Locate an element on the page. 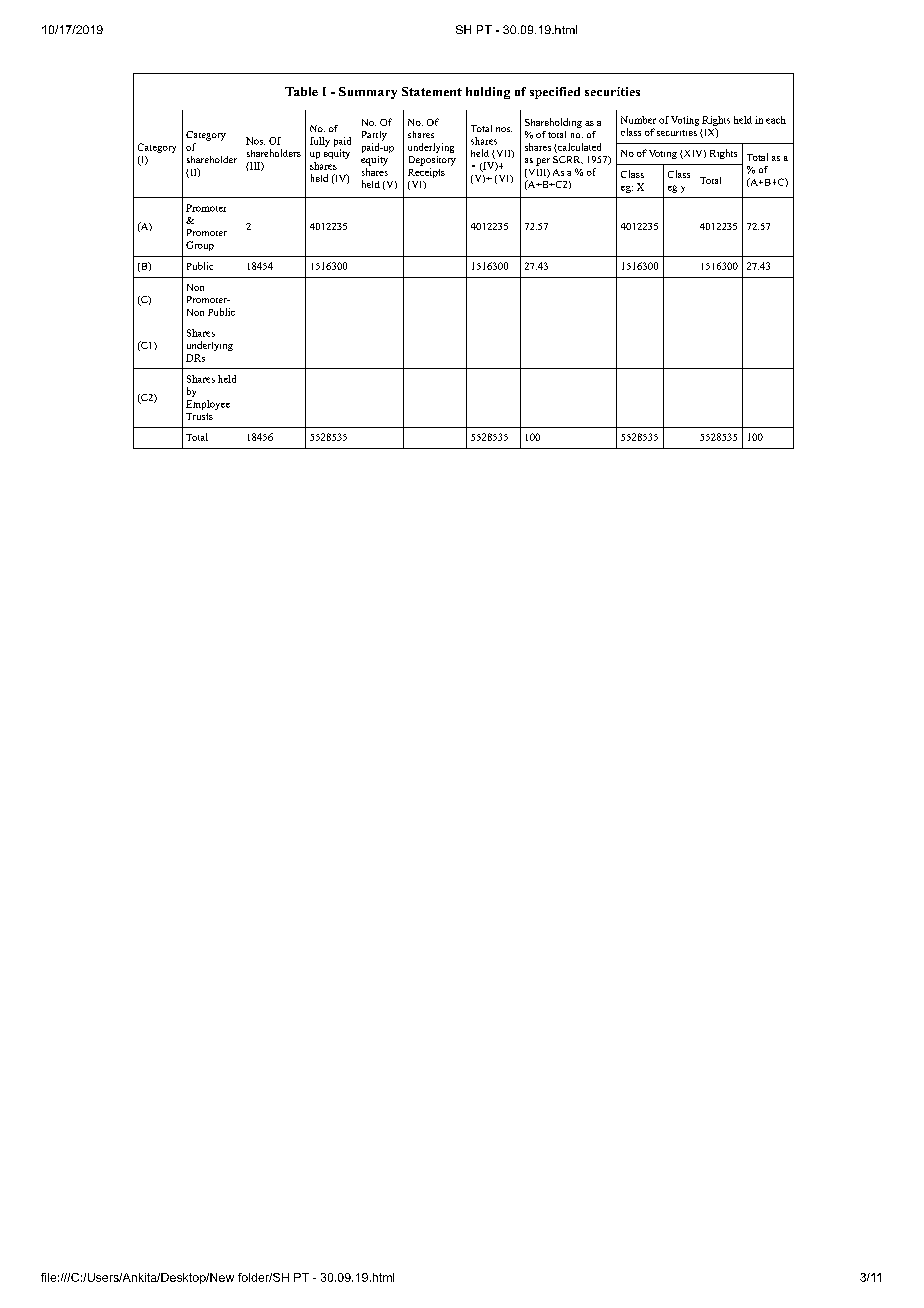 The height and width of the image is (1308, 924). Statement is located at coordinates (432, 91).
